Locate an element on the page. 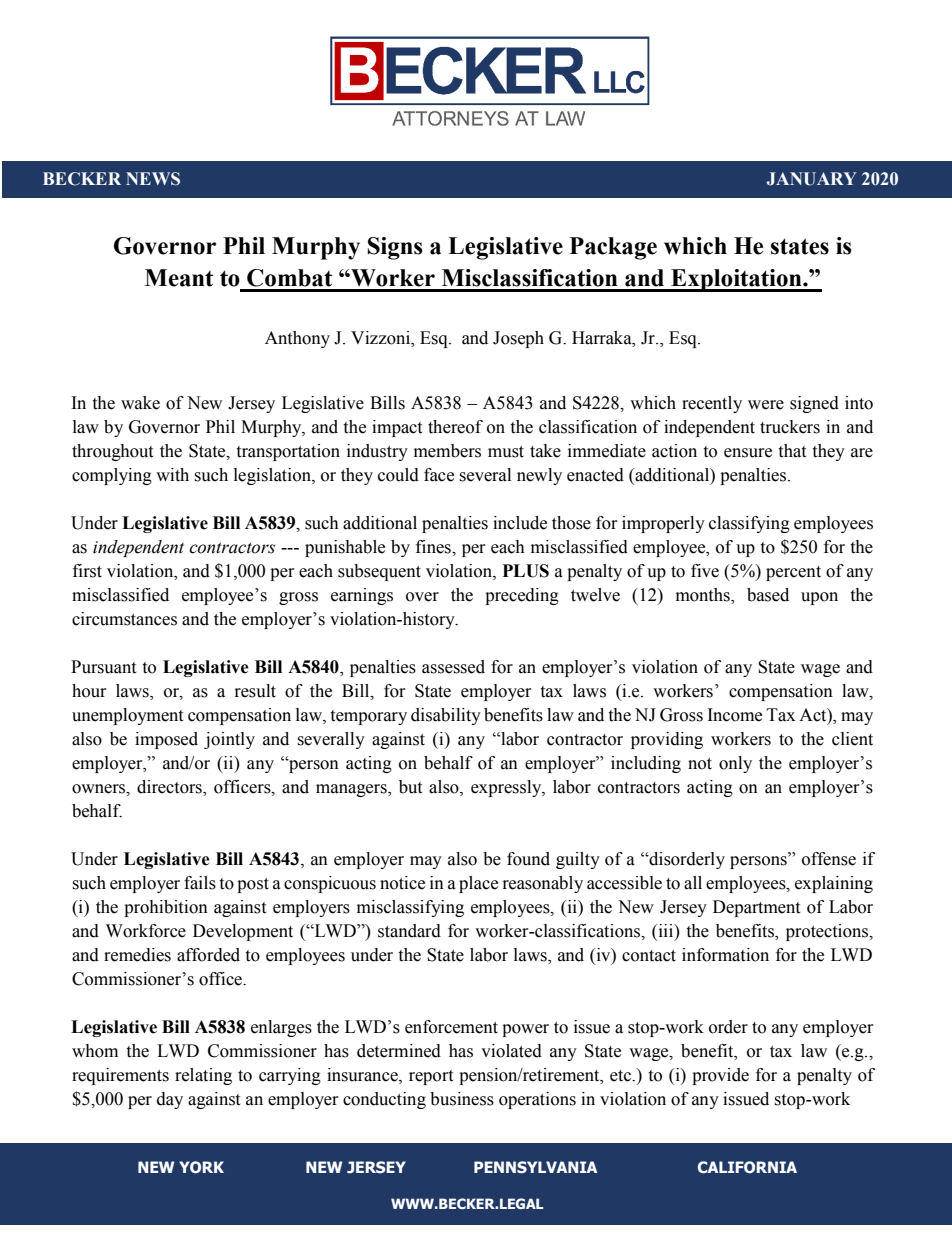 The image size is (952, 1233). Income is located at coordinates (735, 715).
